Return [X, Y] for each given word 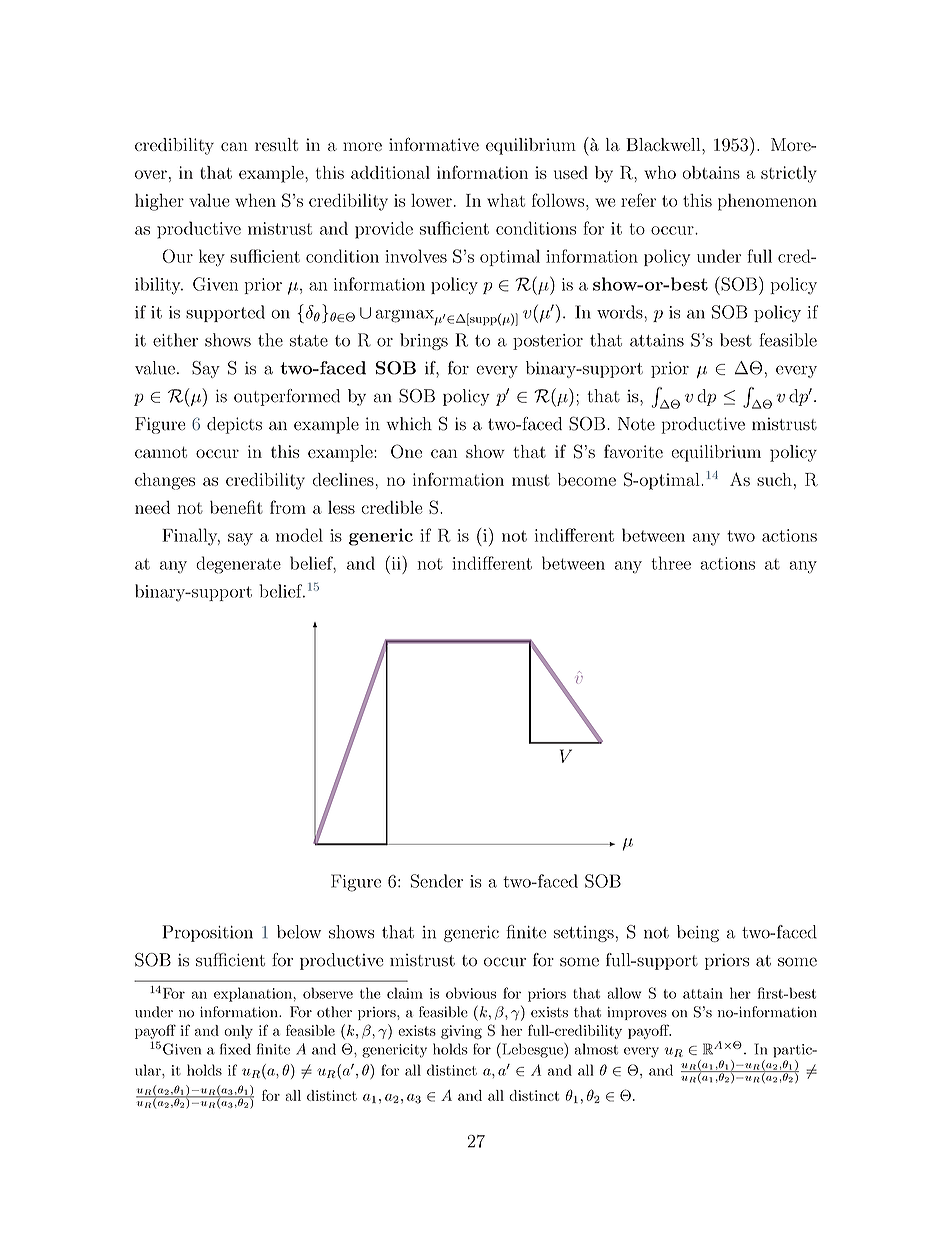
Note [636, 424]
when [255, 200]
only [238, 1032]
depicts [234, 425]
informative [434, 144]
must [531, 480]
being [698, 933]
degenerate [238, 565]
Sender [437, 881]
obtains [711, 172]
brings [424, 341]
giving [461, 1032]
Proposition [207, 933]
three [671, 563]
